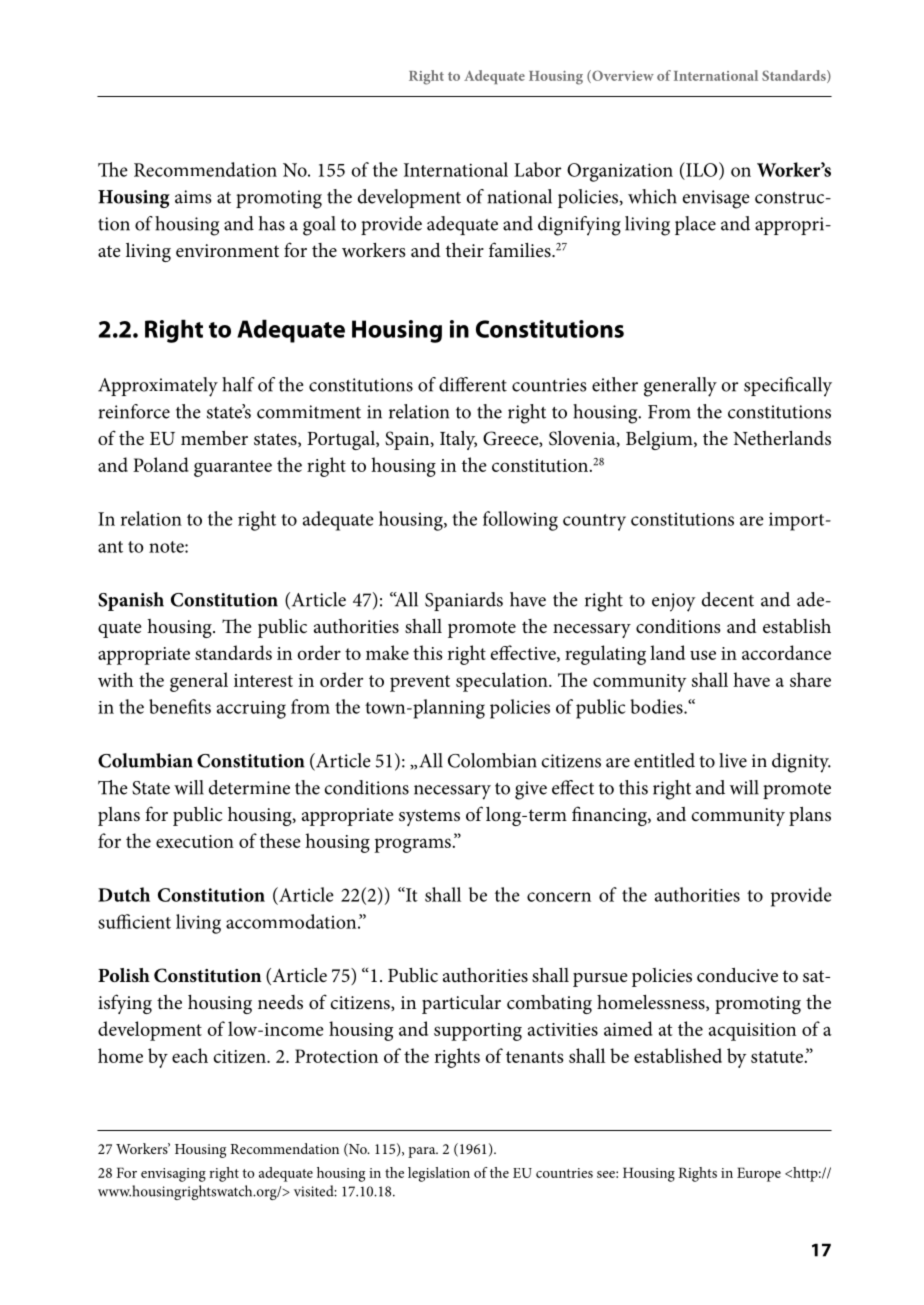  I want to click on Columbian, so click(145, 760).
